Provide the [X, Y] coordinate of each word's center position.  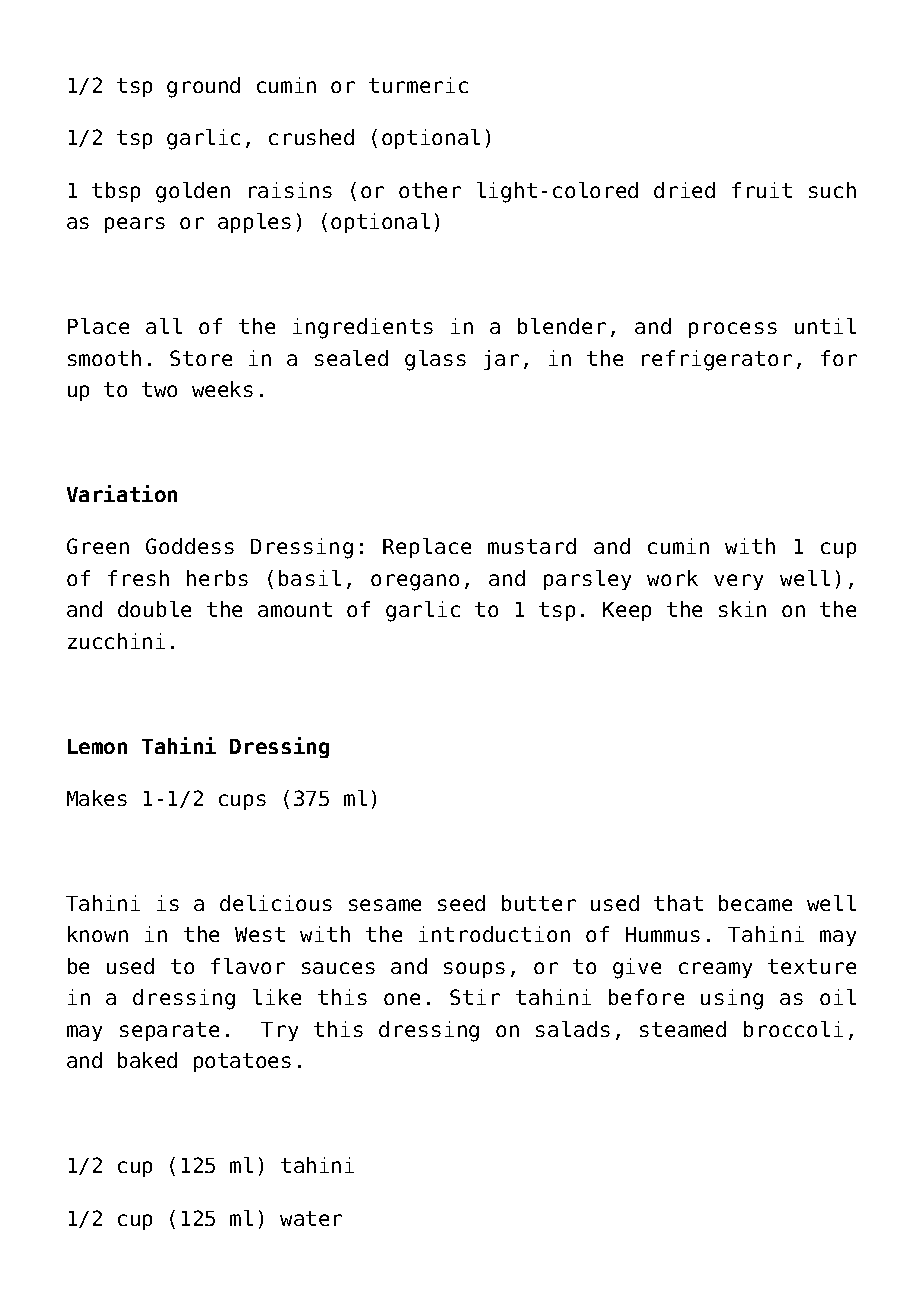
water [311, 1218]
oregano [415, 582]
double [154, 609]
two [159, 389]
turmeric [418, 85]
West [260, 934]
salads [573, 1029]
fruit [762, 190]
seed [461, 903]
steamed [683, 1029]
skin [742, 609]
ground [203, 87]
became [755, 903]
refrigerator [717, 360]
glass [435, 360]
